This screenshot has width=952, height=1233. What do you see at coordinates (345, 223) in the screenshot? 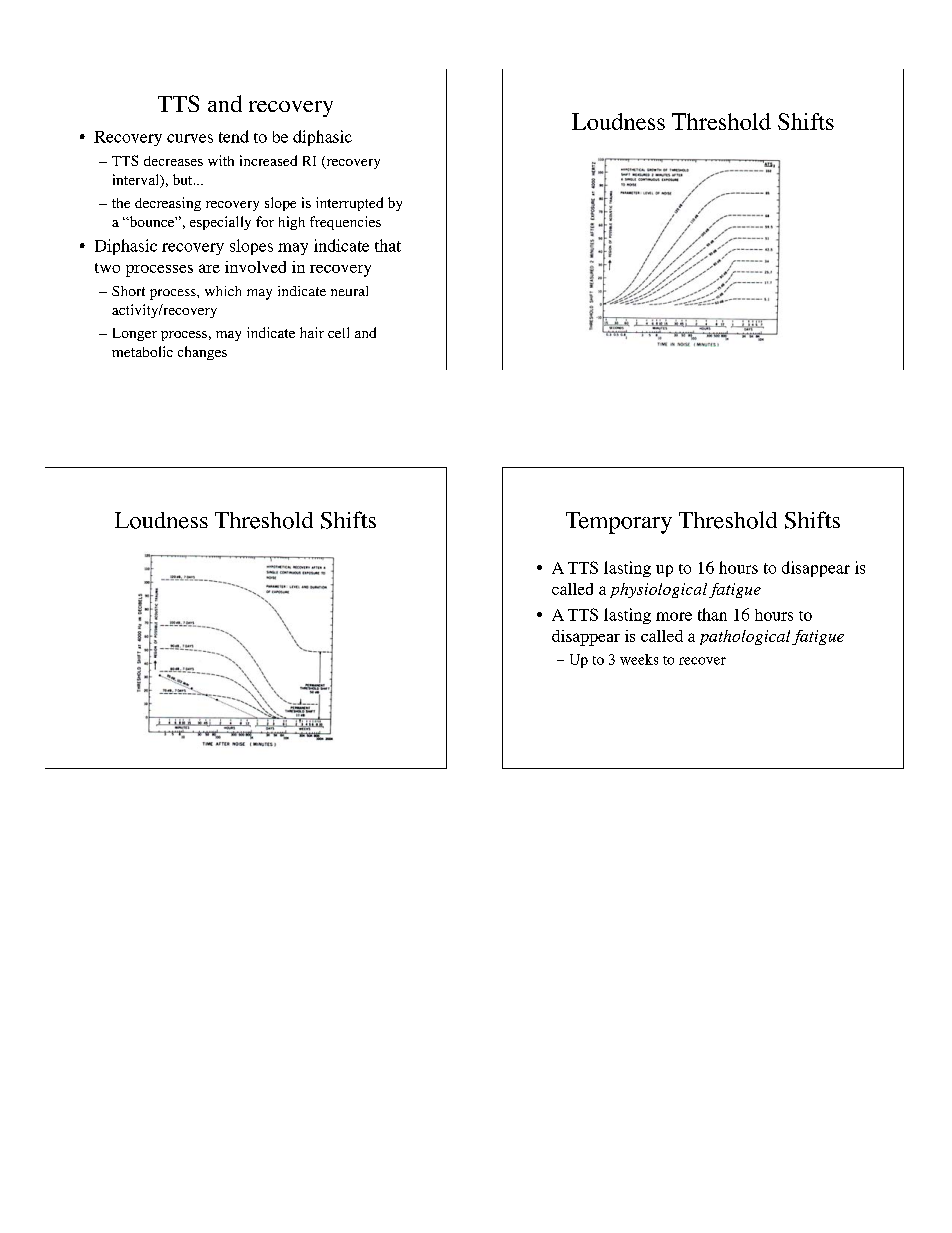
I see `frequencies` at bounding box center [345, 223].
